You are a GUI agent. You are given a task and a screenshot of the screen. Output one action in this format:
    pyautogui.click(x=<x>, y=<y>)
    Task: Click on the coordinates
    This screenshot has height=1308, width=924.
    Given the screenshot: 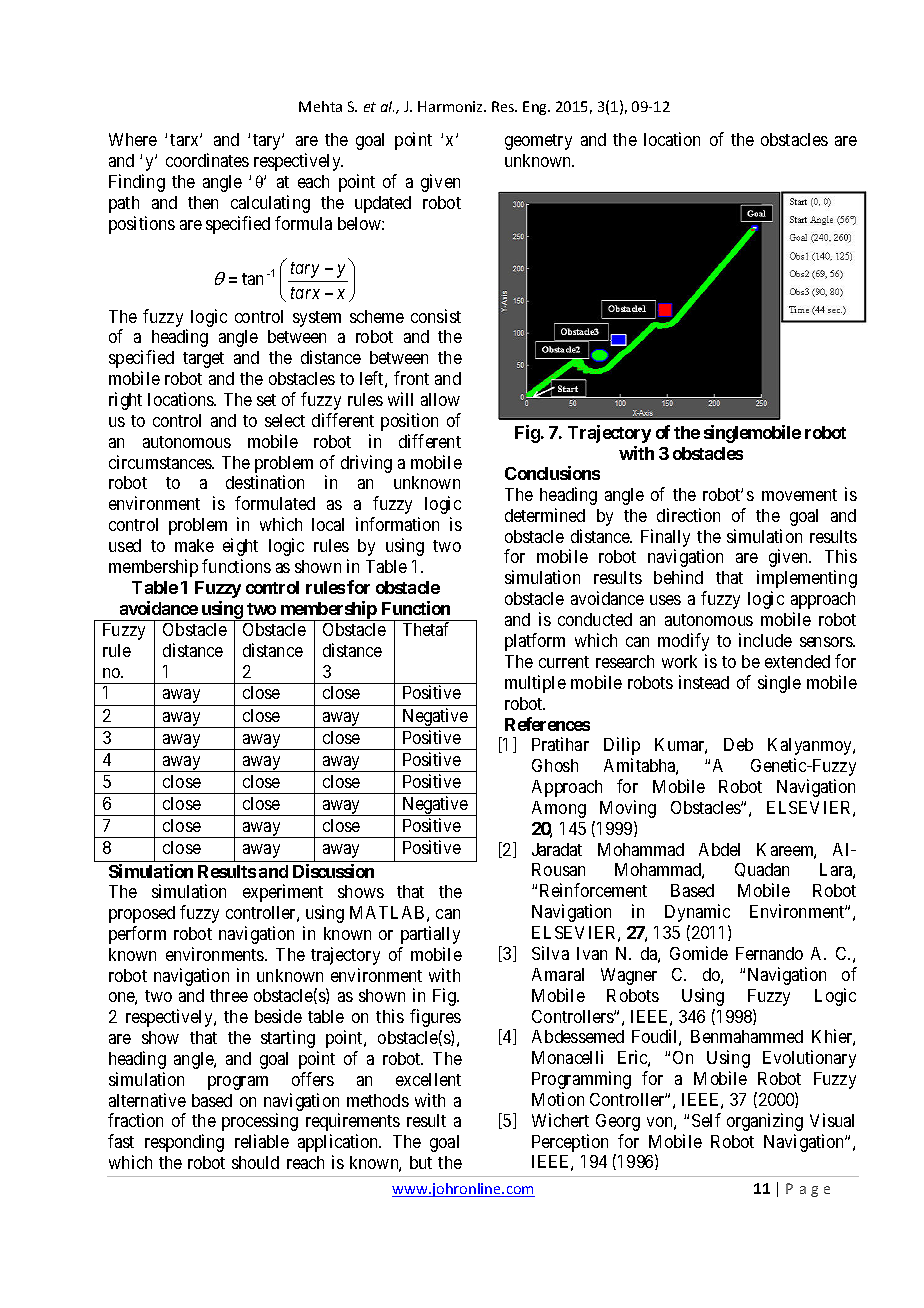 What is the action you would take?
    pyautogui.click(x=207, y=160)
